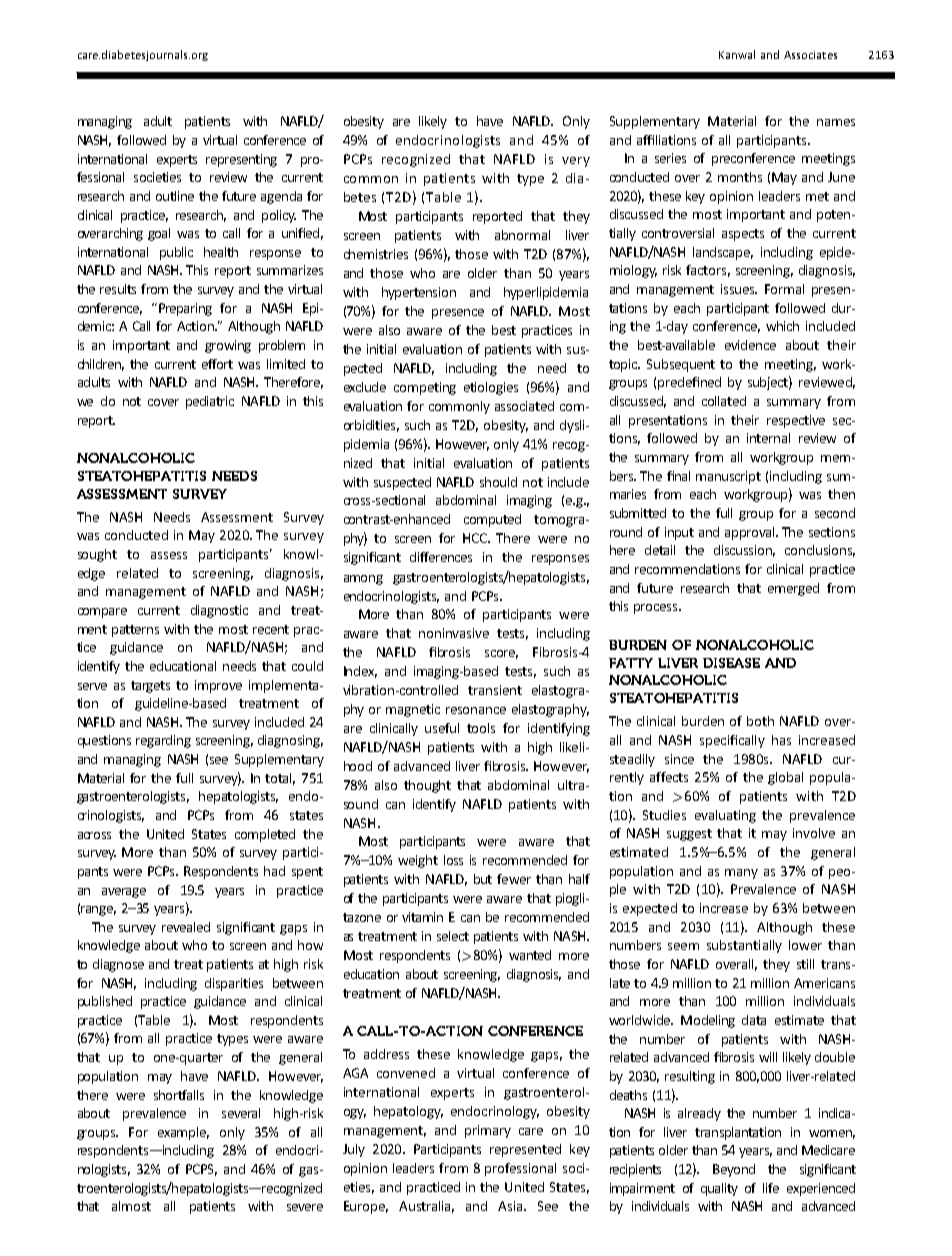 This page has width=952, height=1256. What do you see at coordinates (175, 196) in the page?
I see `outline` at bounding box center [175, 196].
